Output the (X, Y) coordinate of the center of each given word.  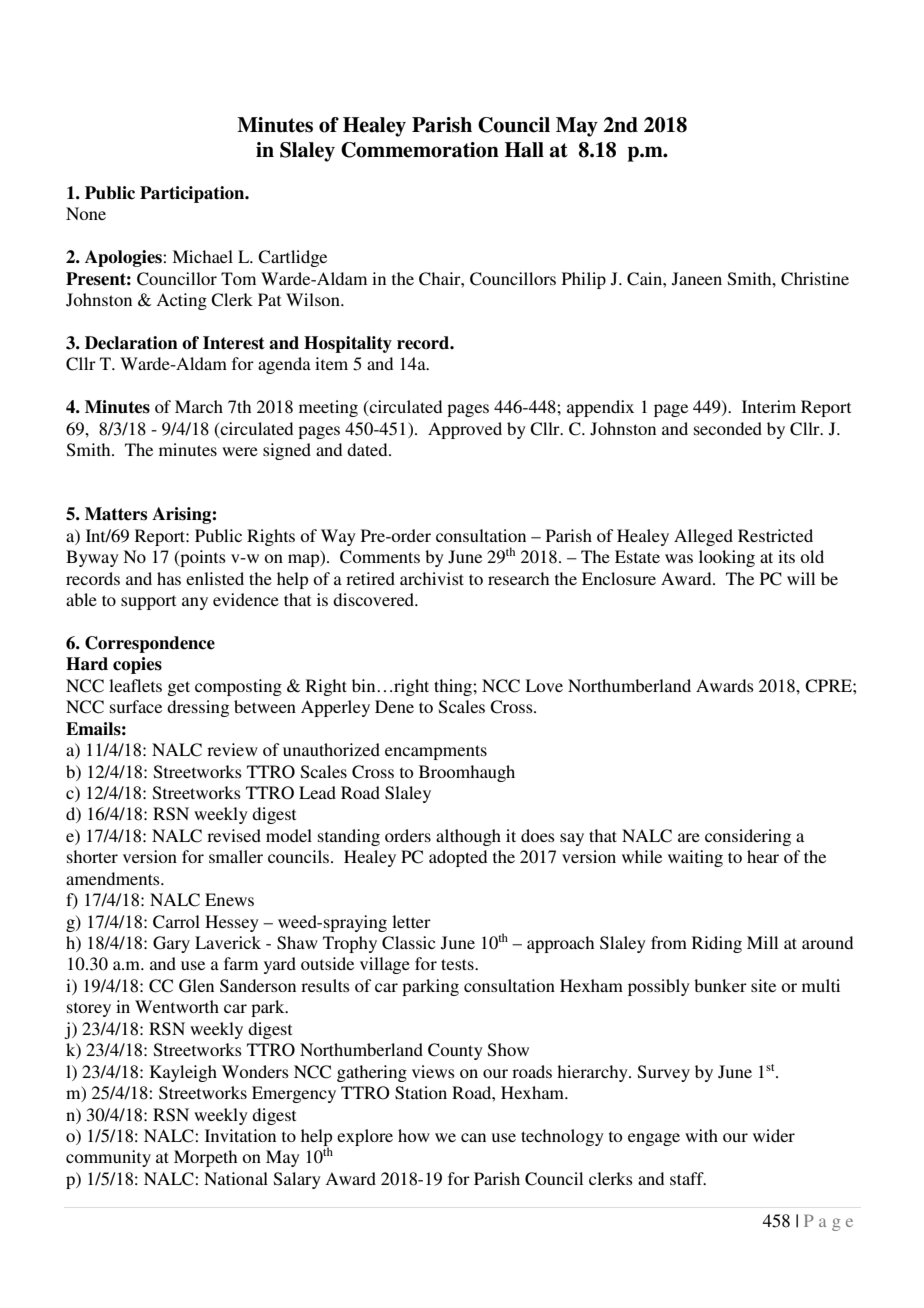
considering (748, 837)
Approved (465, 430)
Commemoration (420, 150)
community (108, 1158)
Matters (116, 514)
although (468, 837)
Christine (815, 279)
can (473, 1137)
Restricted (775, 535)
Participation (193, 194)
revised (234, 835)
